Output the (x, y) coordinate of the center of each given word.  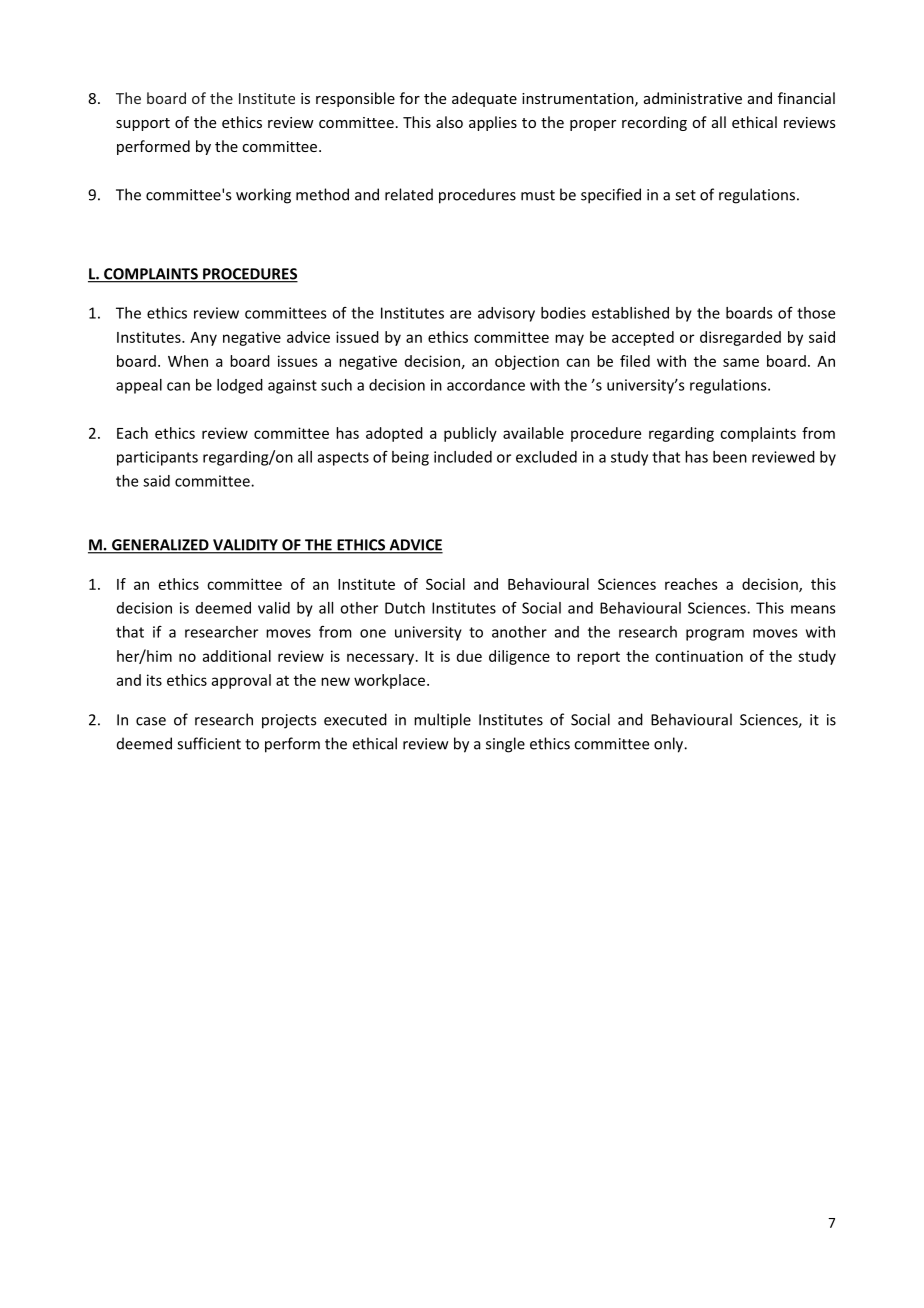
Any (203, 339)
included (463, 457)
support (143, 124)
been (730, 457)
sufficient (209, 743)
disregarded (740, 338)
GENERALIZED (160, 546)
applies (493, 123)
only (670, 745)
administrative (693, 98)
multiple (442, 721)
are (460, 314)
